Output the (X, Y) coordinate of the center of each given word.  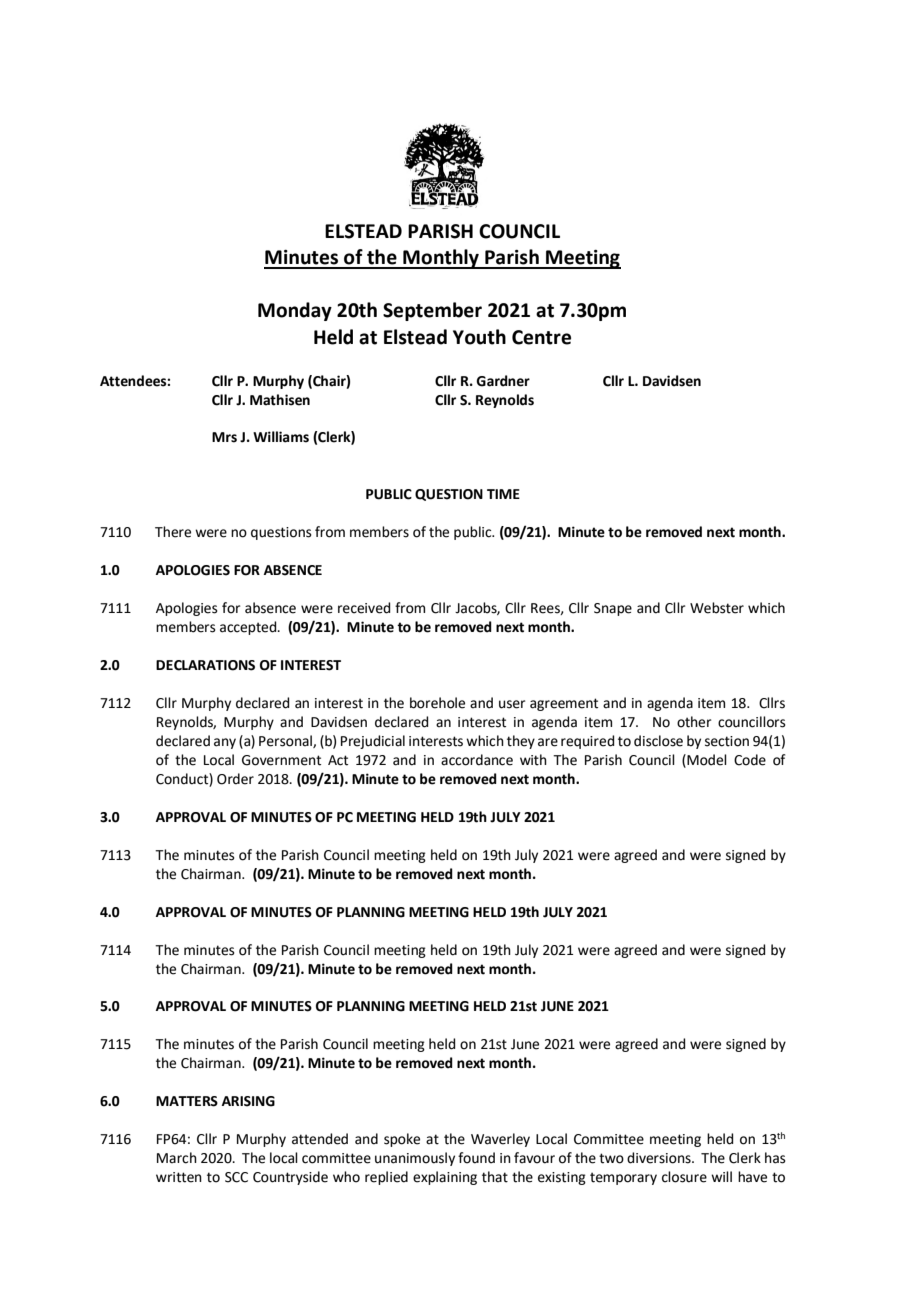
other (694, 722)
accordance (477, 760)
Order (235, 779)
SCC (236, 1177)
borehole (437, 703)
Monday (295, 311)
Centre (541, 337)
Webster (717, 608)
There (173, 532)
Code (750, 760)
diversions (660, 1158)
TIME (503, 494)
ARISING (248, 1101)
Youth (479, 337)
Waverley (500, 1140)
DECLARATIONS (205, 665)
